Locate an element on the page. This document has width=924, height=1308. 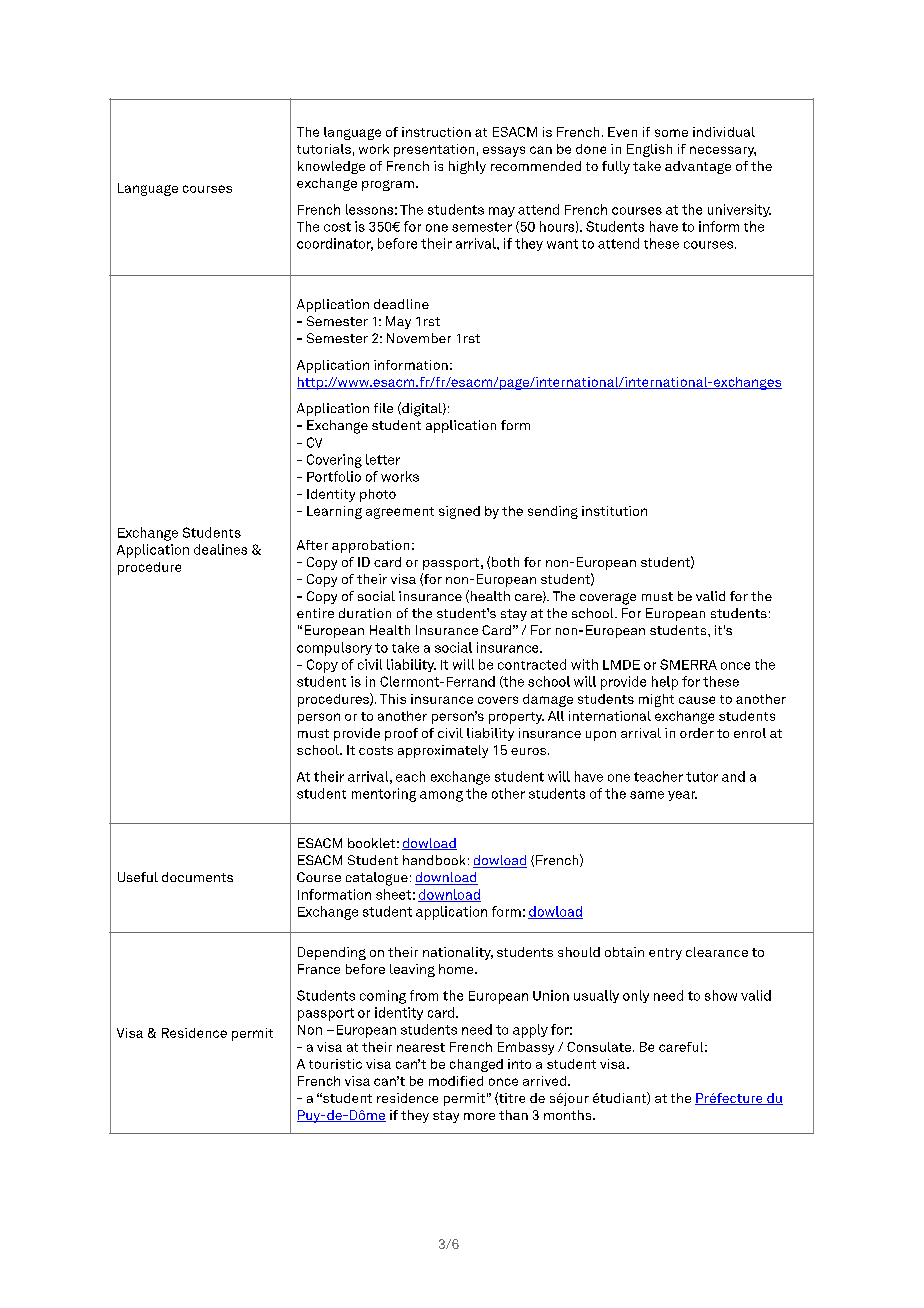
documents is located at coordinates (197, 877).
